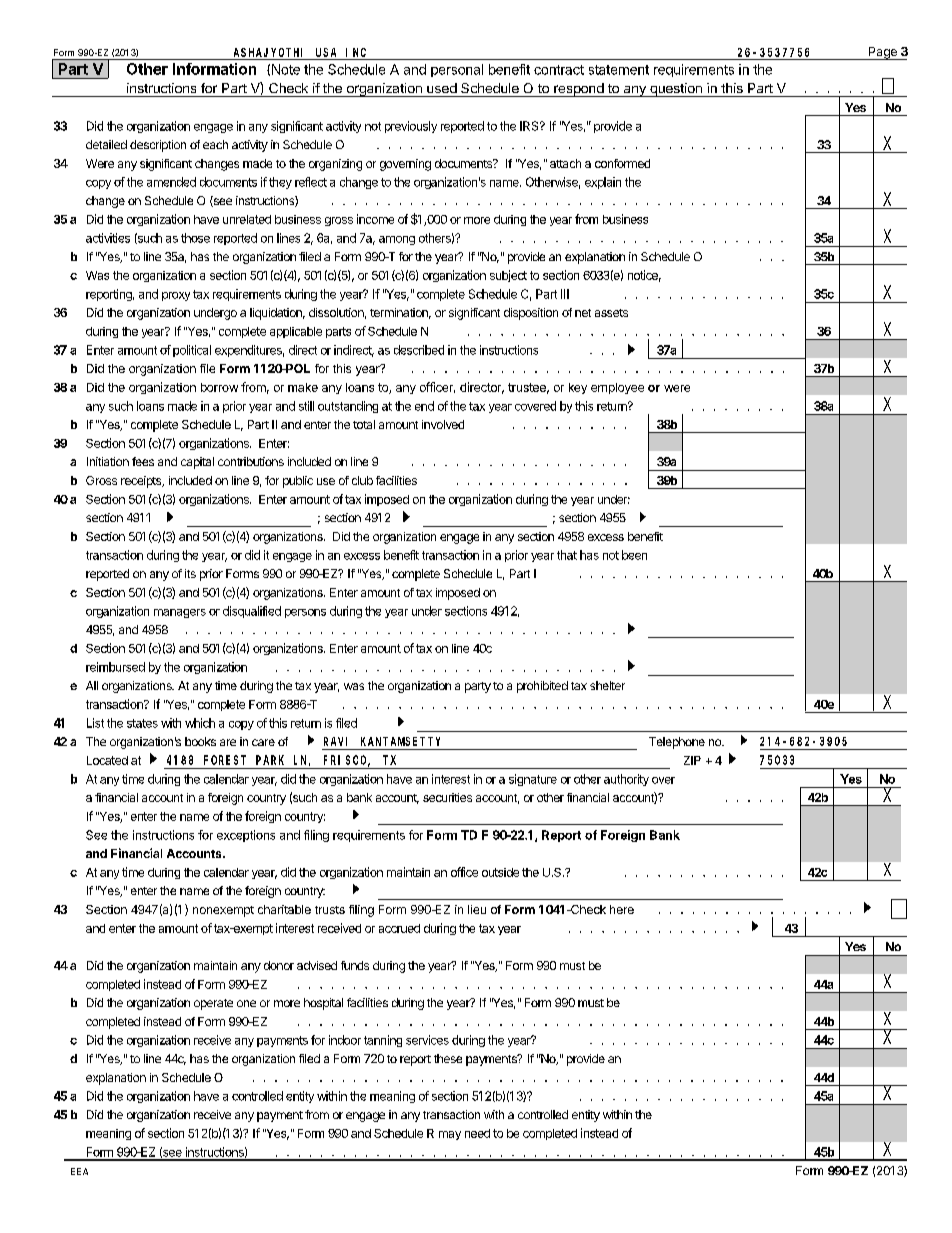 The height and width of the image is (1233, 952). I want to click on been, so click(634, 555).
